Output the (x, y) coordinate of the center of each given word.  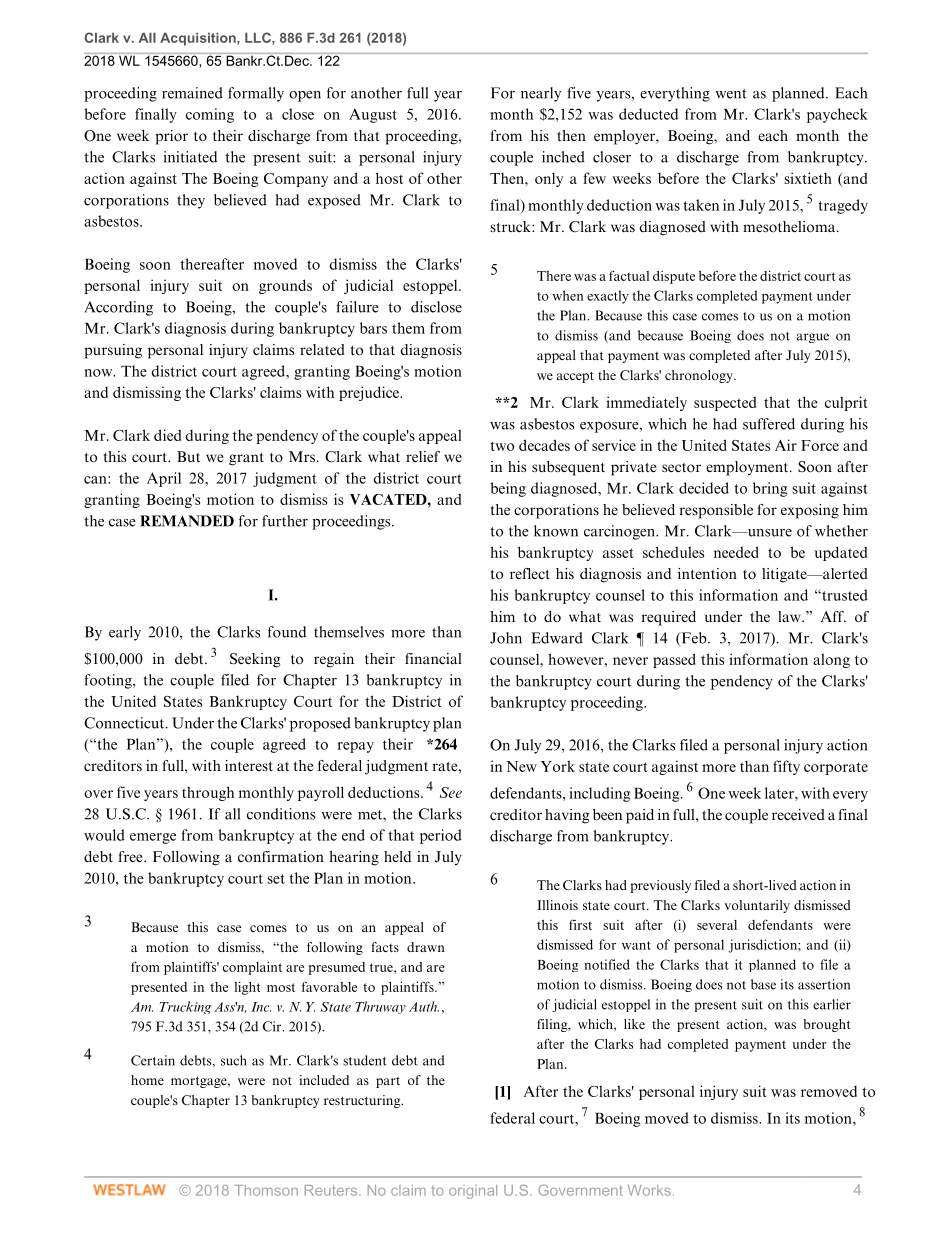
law (790, 616)
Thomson (266, 1190)
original (473, 1192)
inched (563, 157)
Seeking (255, 660)
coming (210, 115)
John (506, 638)
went (731, 94)
